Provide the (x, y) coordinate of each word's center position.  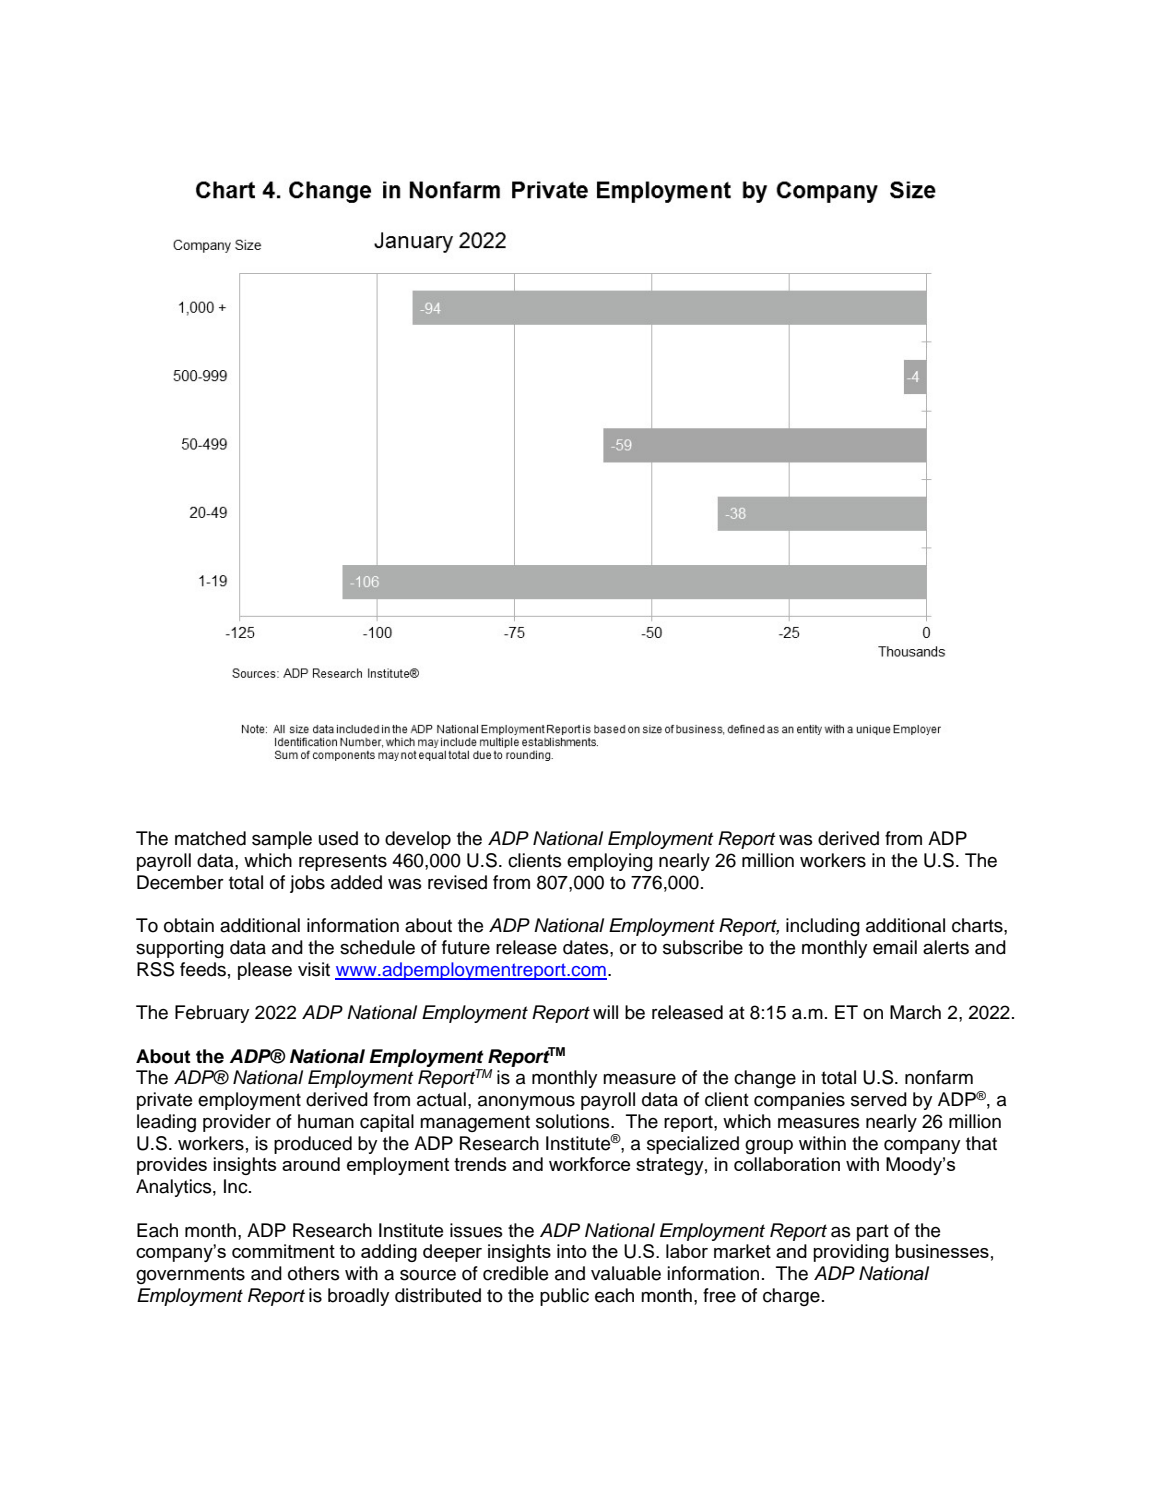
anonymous (526, 1103)
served (879, 1099)
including (823, 927)
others (314, 1273)
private (164, 1101)
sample (282, 840)
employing (610, 862)
